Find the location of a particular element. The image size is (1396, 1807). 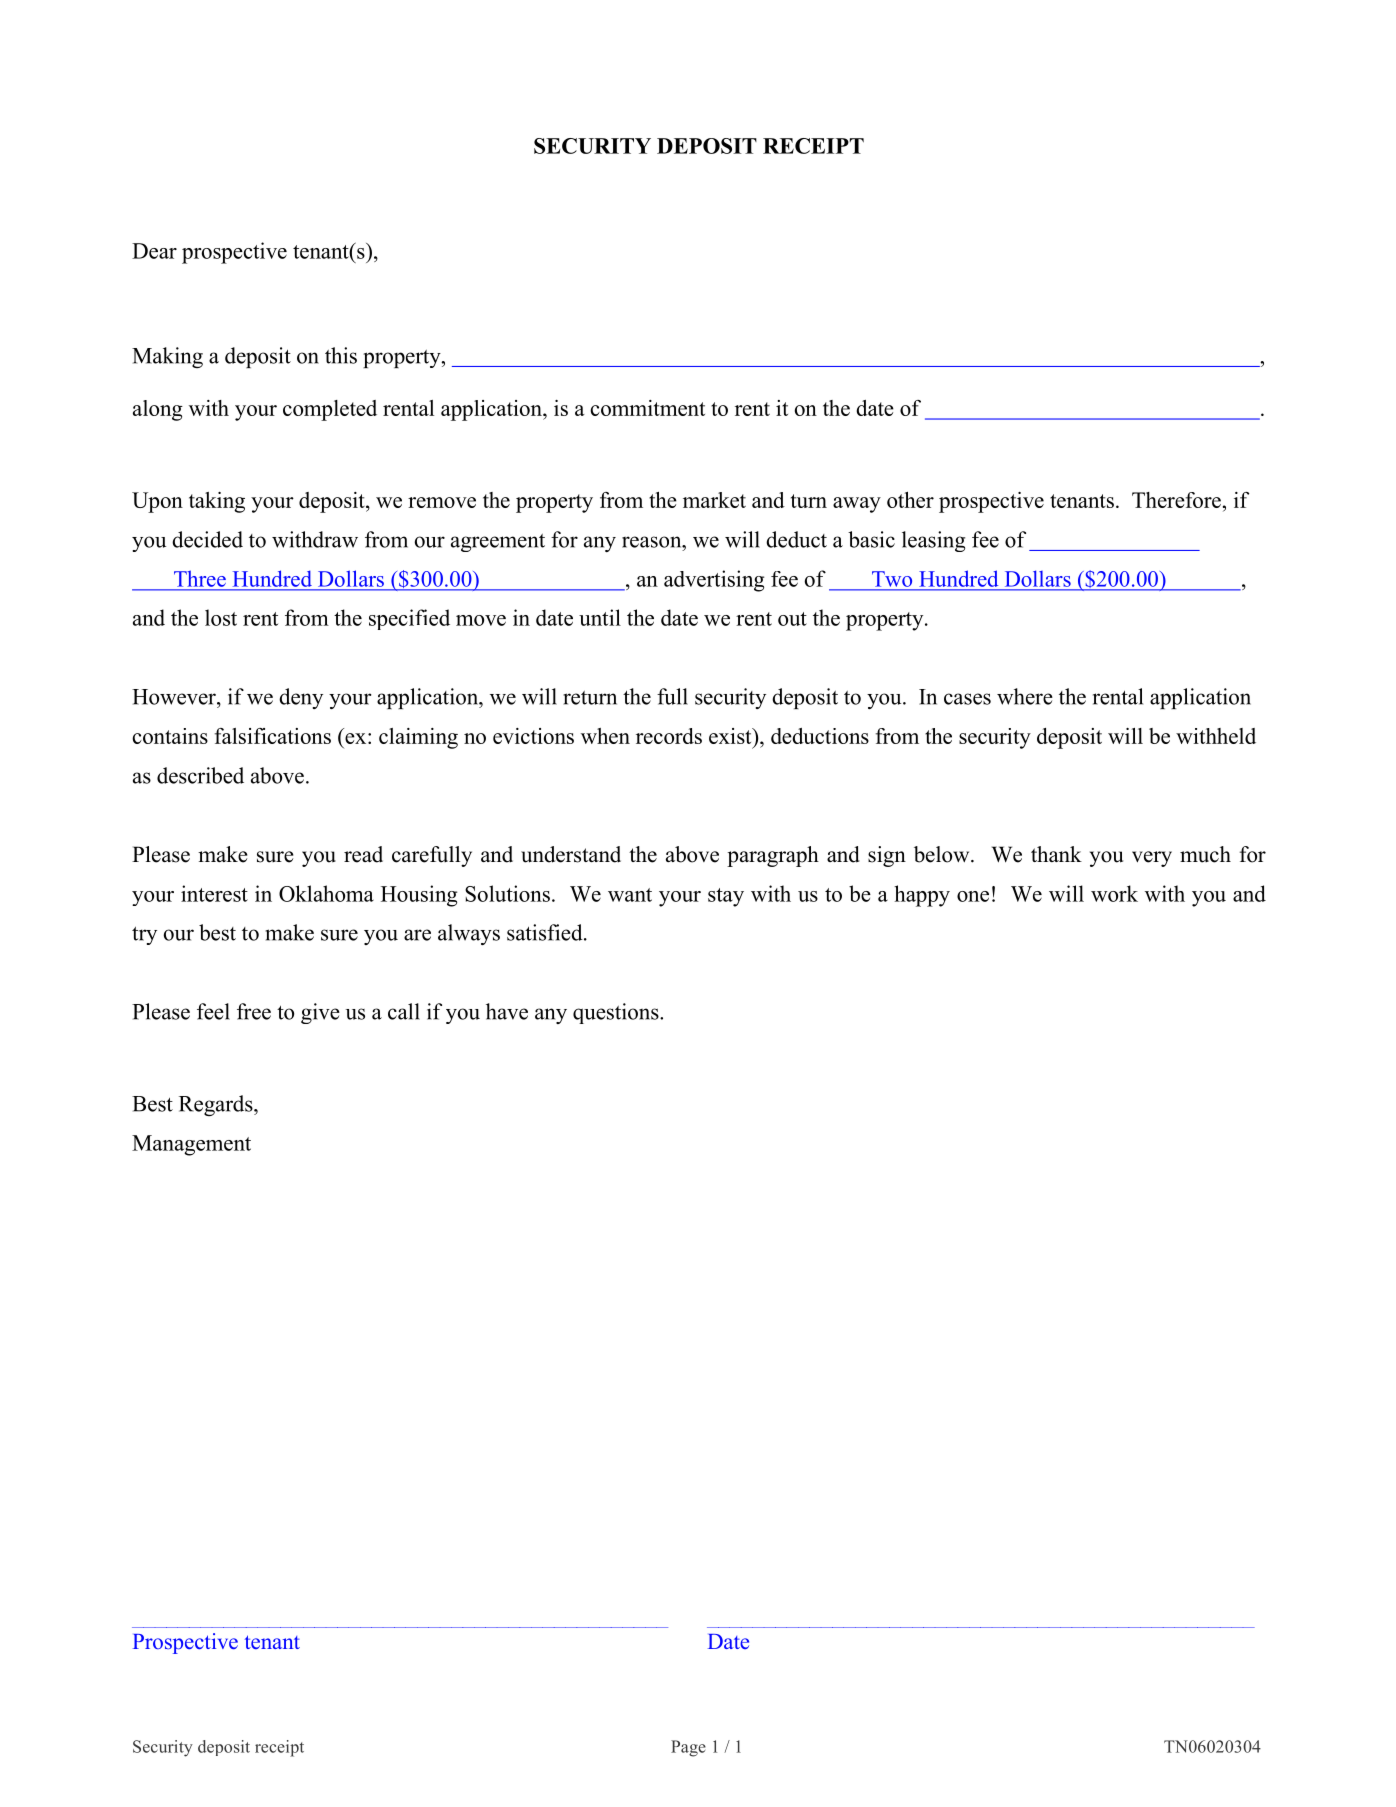

have is located at coordinates (507, 1011).
